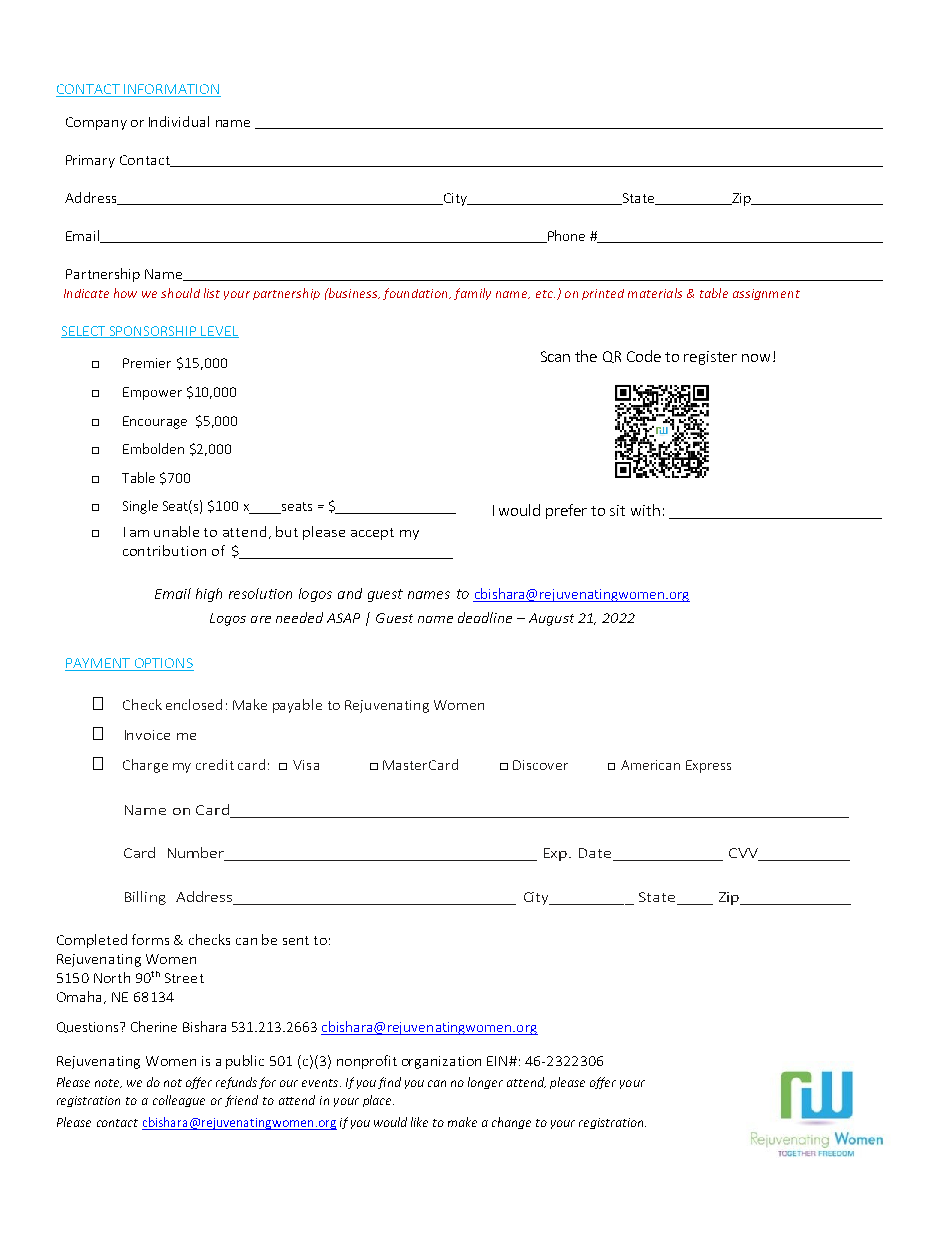  I want to click on colleague, so click(179, 1101).
